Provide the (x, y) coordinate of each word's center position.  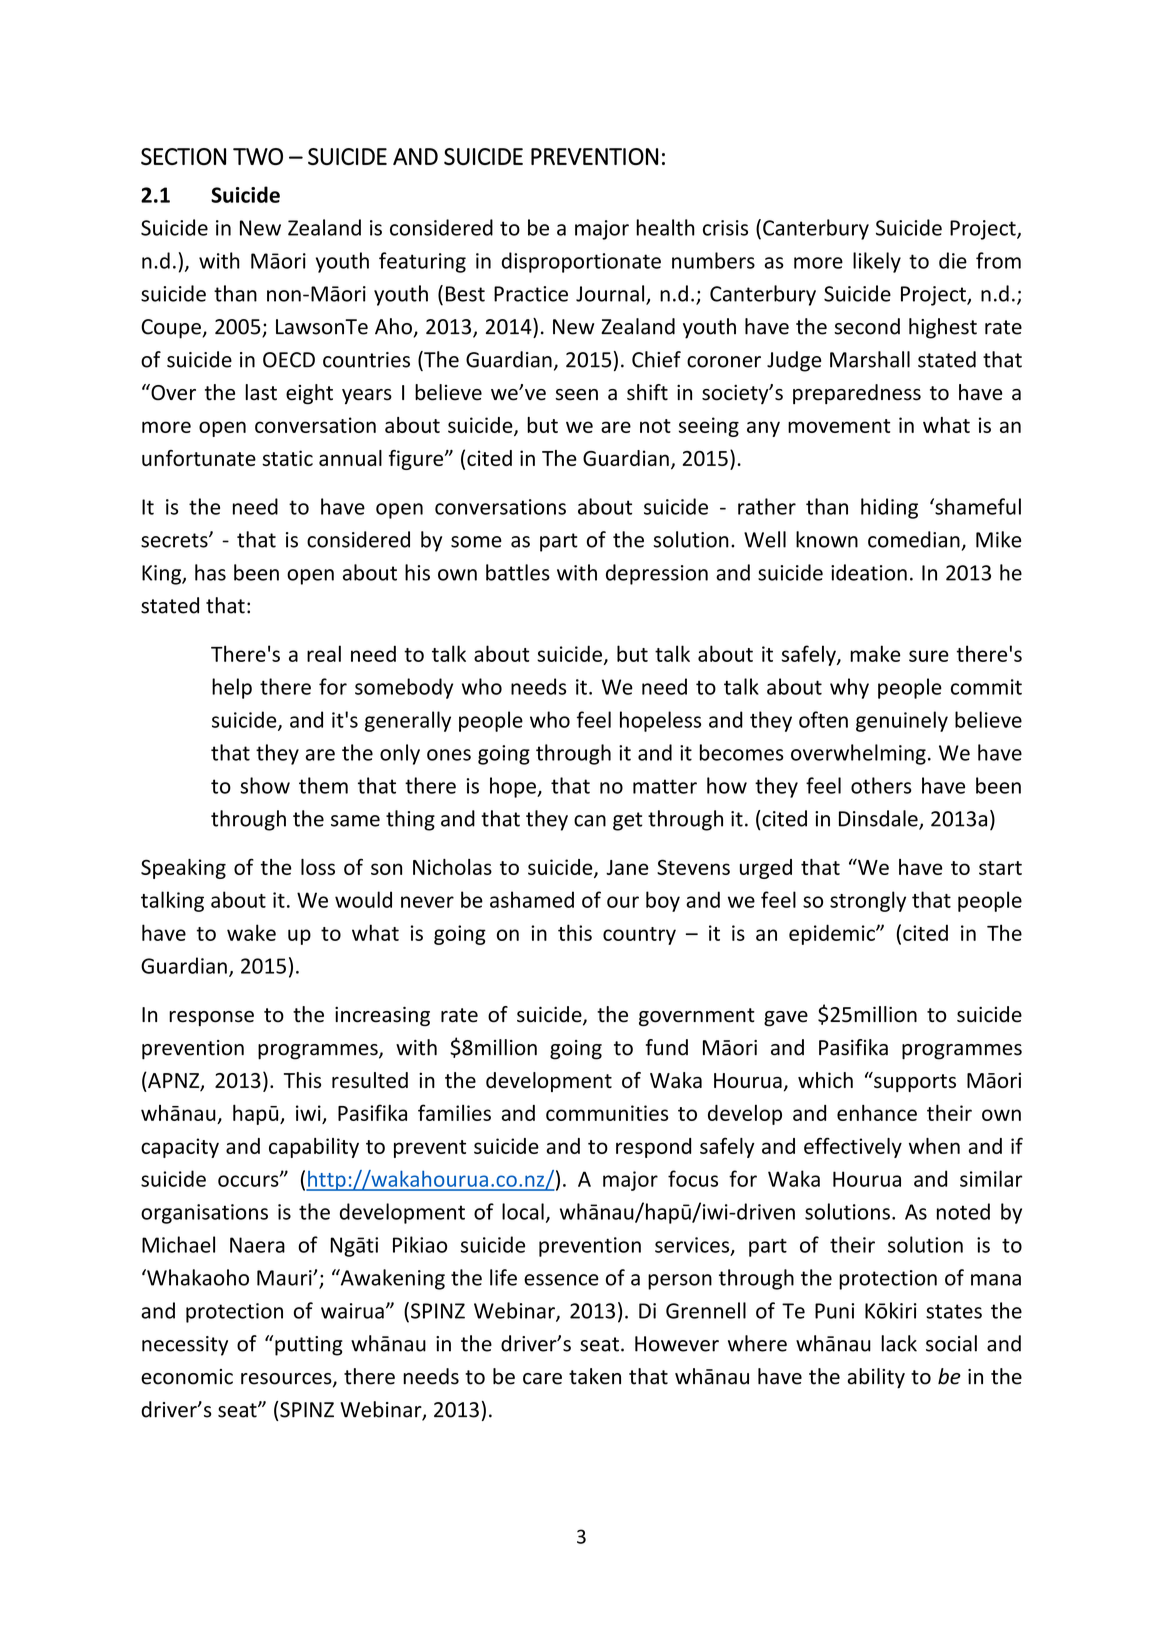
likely (877, 262)
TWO (258, 156)
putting (309, 1346)
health (665, 227)
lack (899, 1343)
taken (595, 1376)
